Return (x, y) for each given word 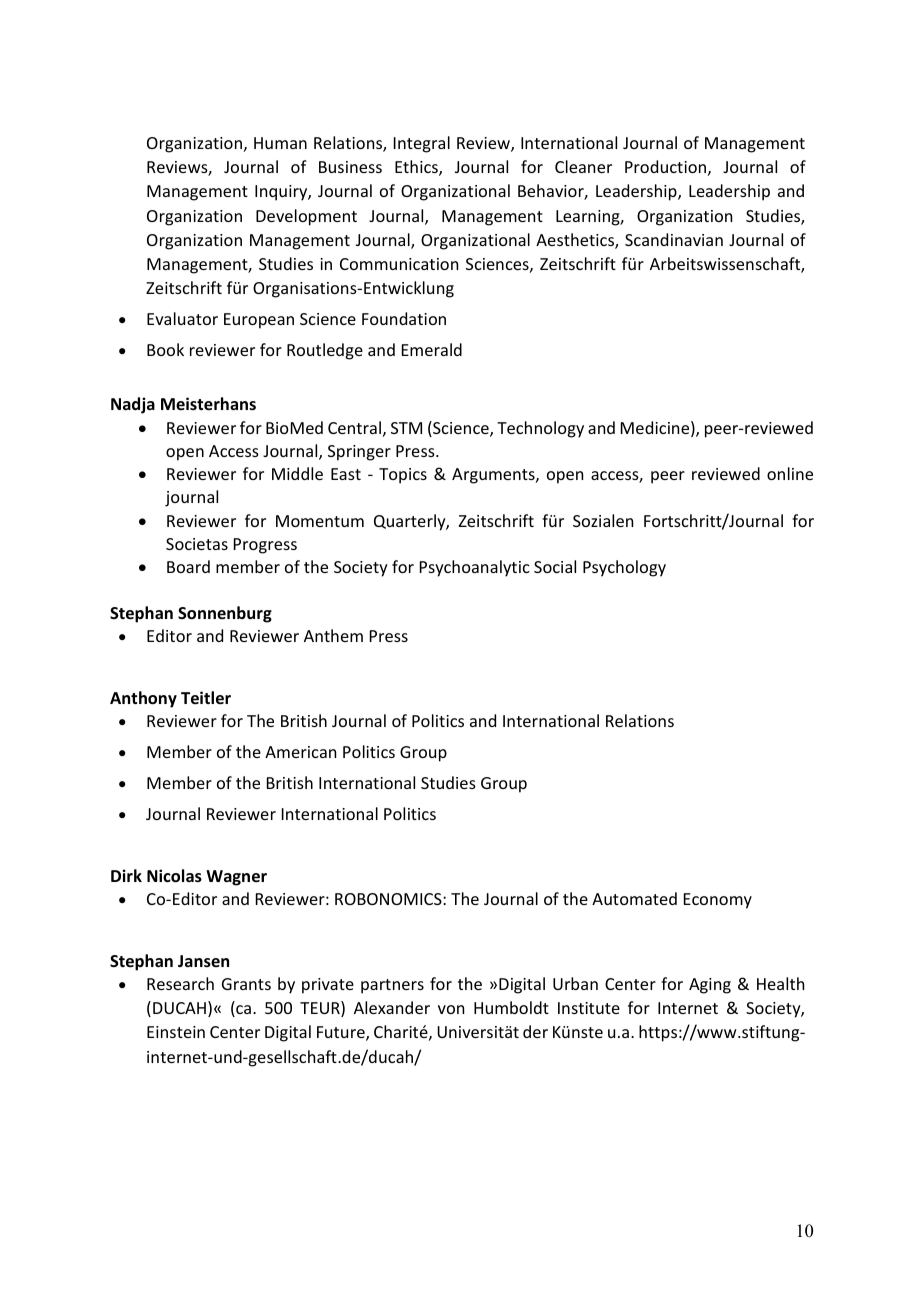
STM (406, 428)
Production (665, 166)
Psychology (624, 568)
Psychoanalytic (475, 568)
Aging (710, 986)
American (300, 752)
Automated (634, 898)
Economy (718, 901)
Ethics (417, 168)
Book (165, 349)
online (790, 473)
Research (180, 983)
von (451, 1009)
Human (280, 143)
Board (188, 566)
